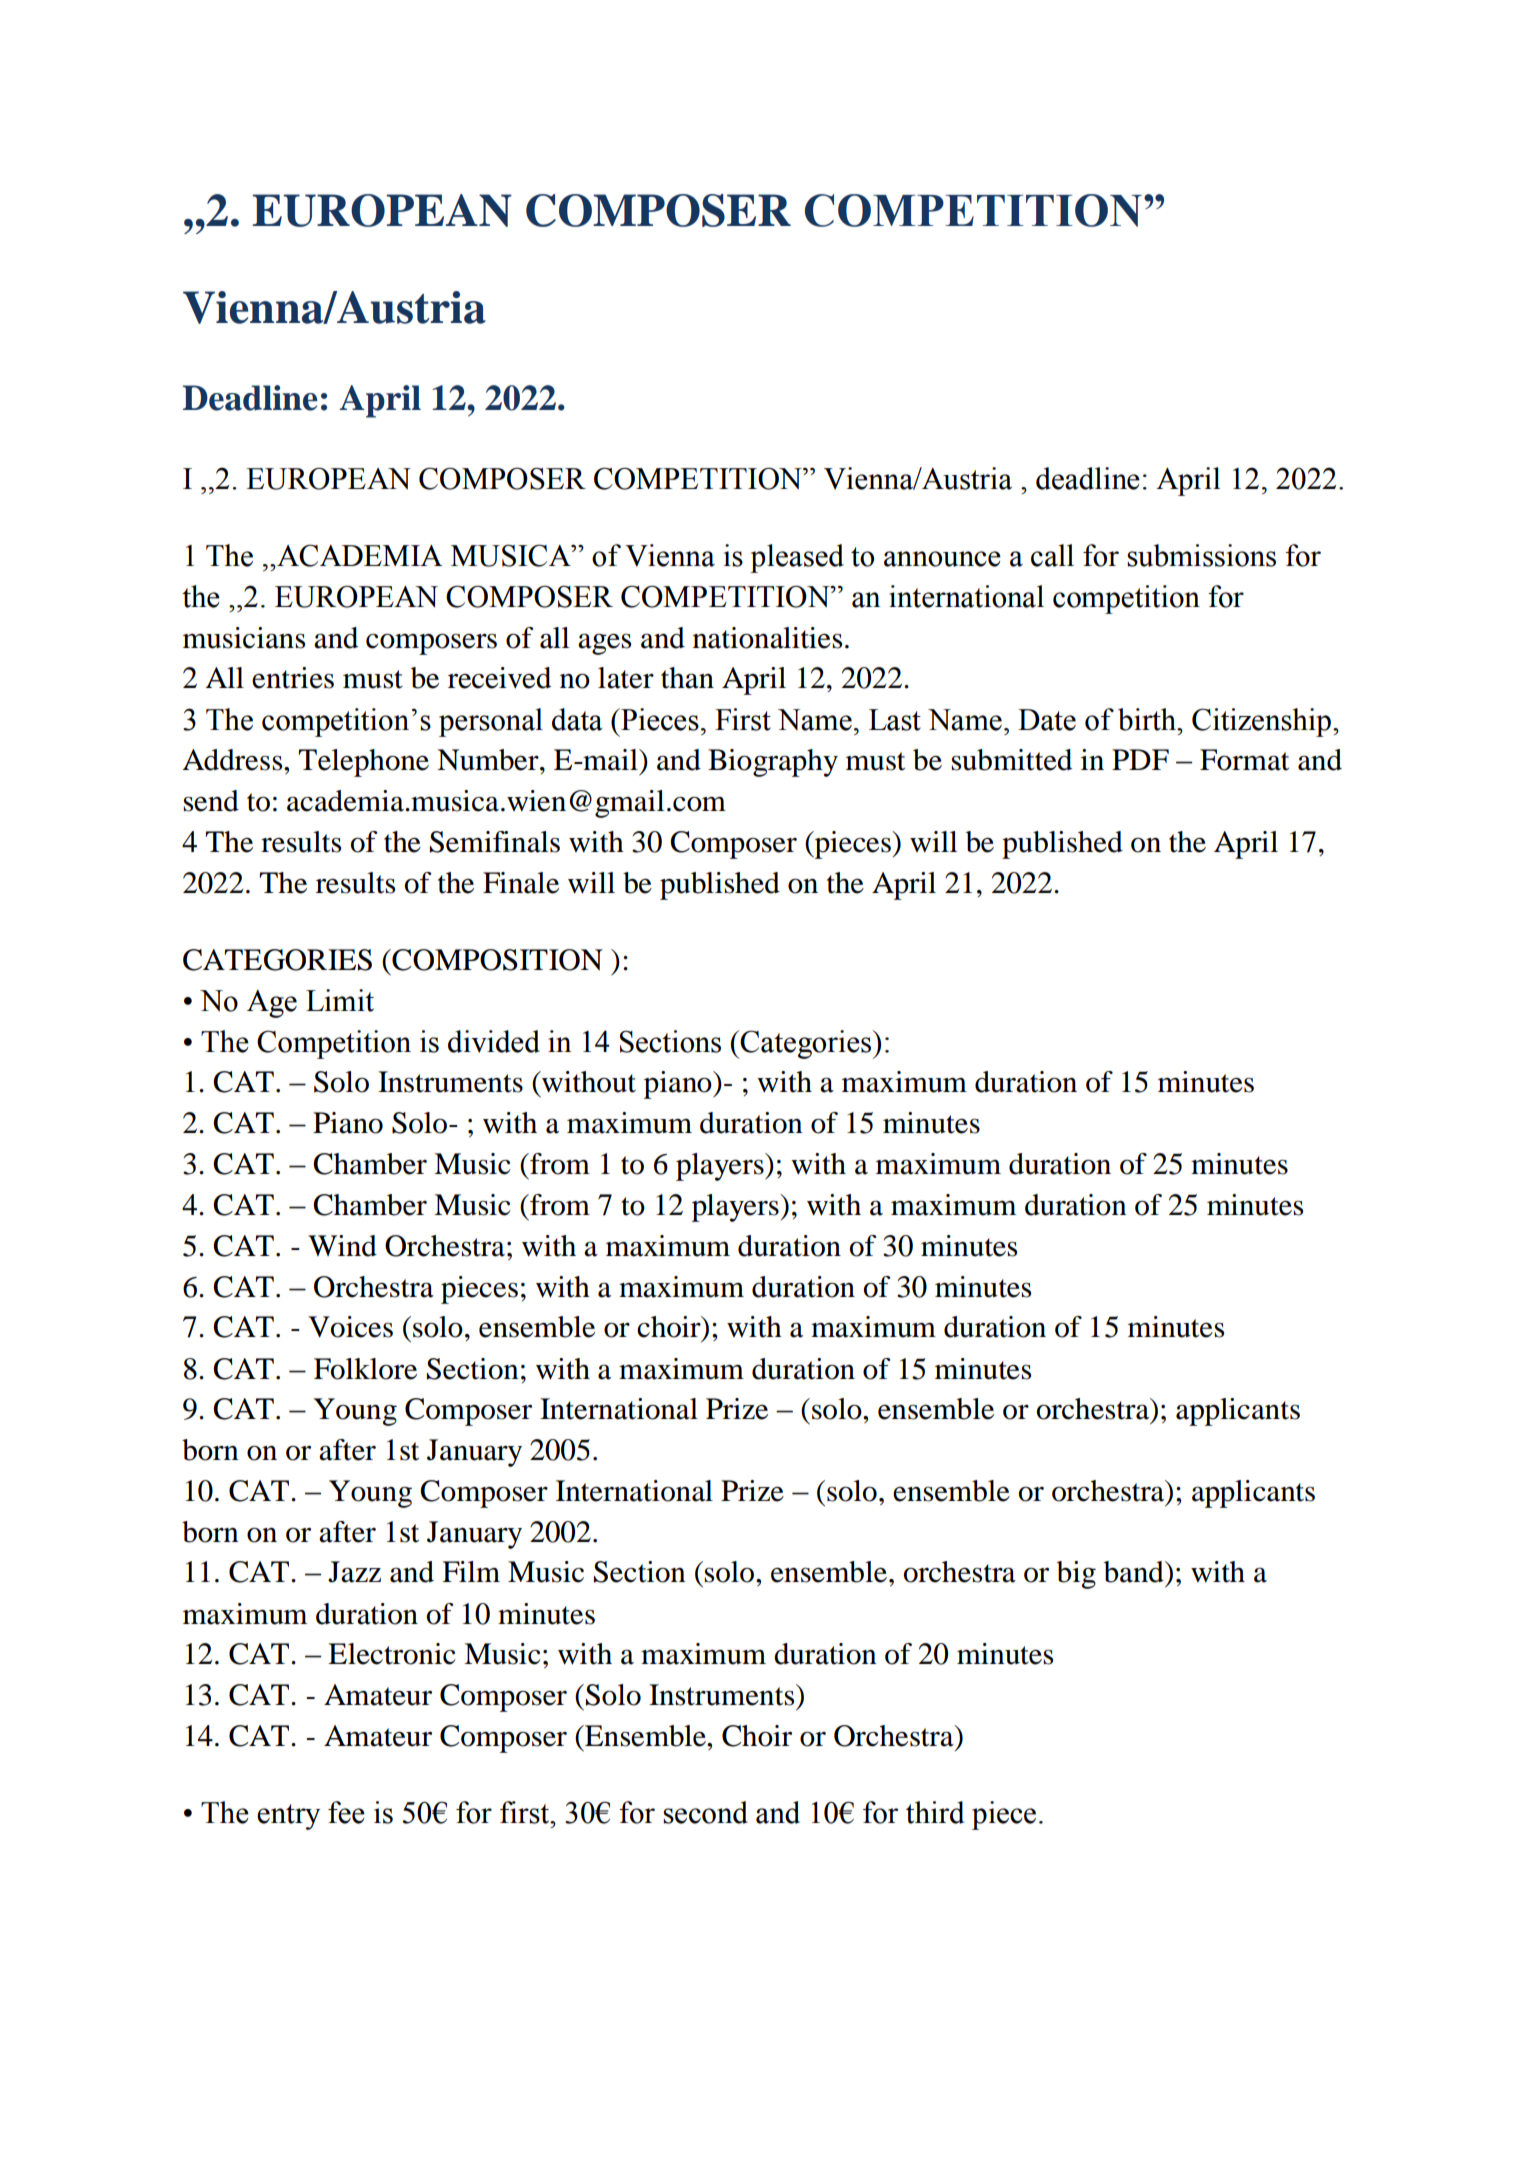 The width and height of the document is (1533, 2167). Describe the element at coordinates (767, 638) in the document. I see `nationalities` at that location.
